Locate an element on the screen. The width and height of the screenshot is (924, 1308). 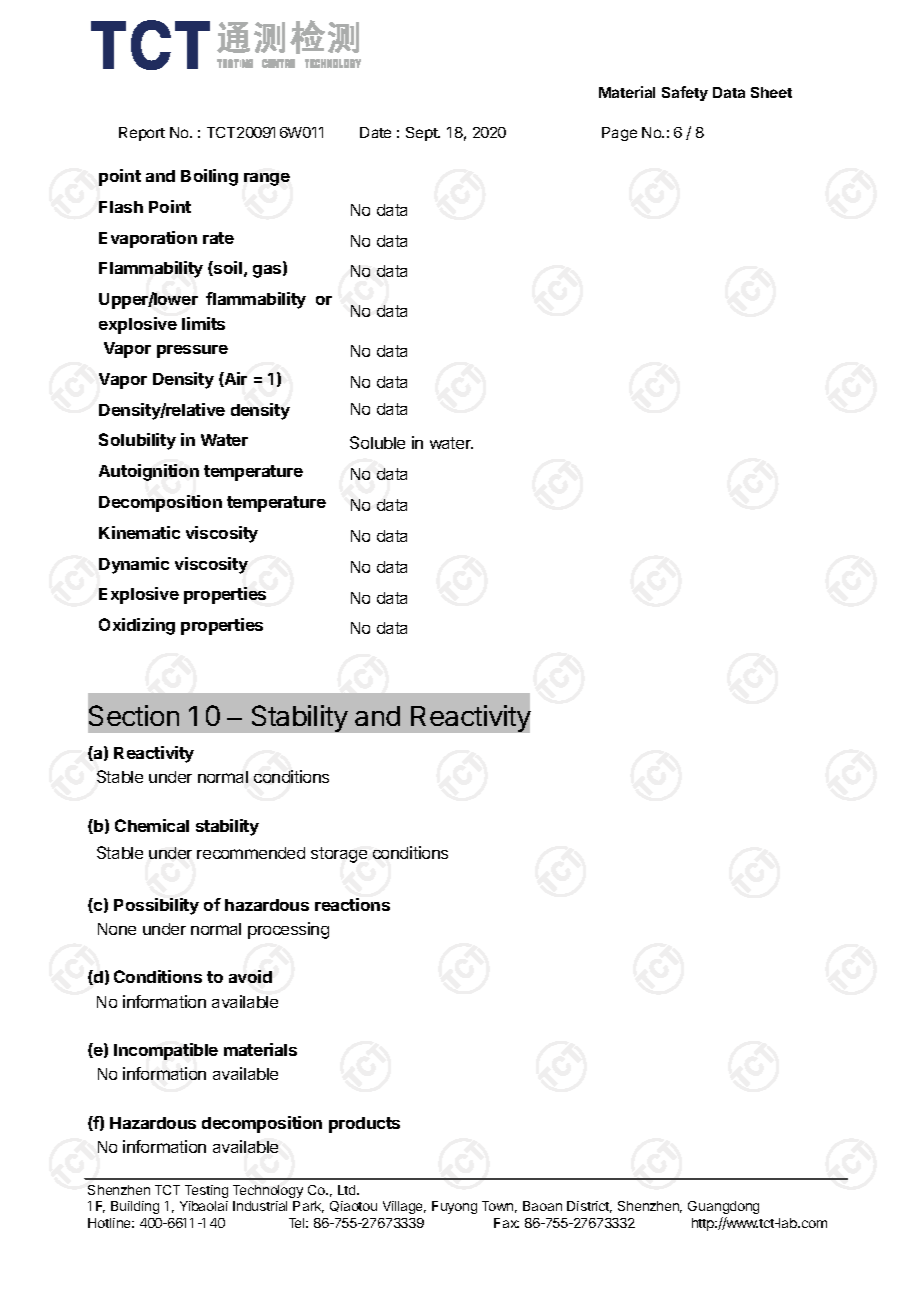
storage is located at coordinates (339, 855).
